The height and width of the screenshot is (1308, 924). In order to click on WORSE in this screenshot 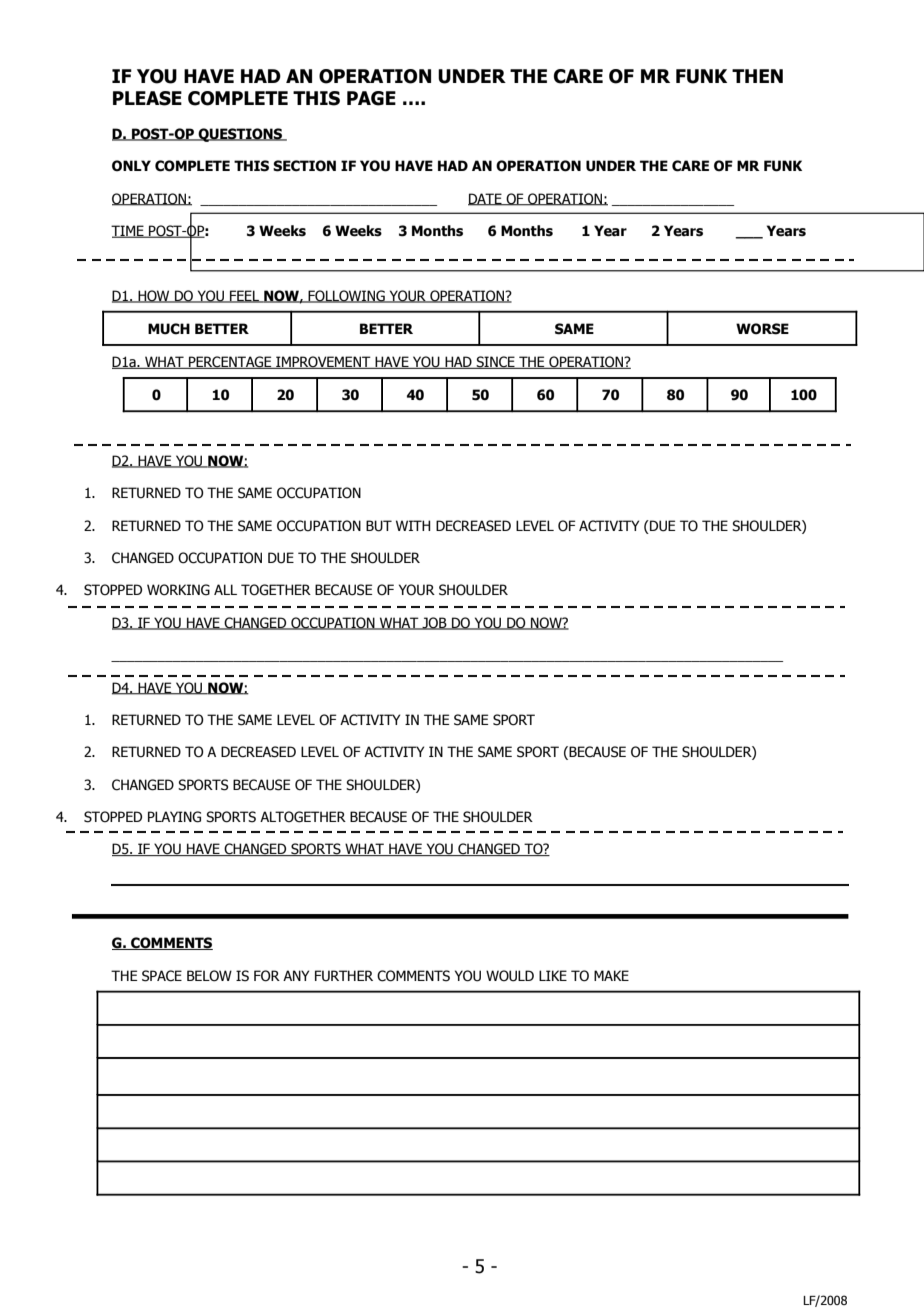, I will do `click(762, 329)`.
